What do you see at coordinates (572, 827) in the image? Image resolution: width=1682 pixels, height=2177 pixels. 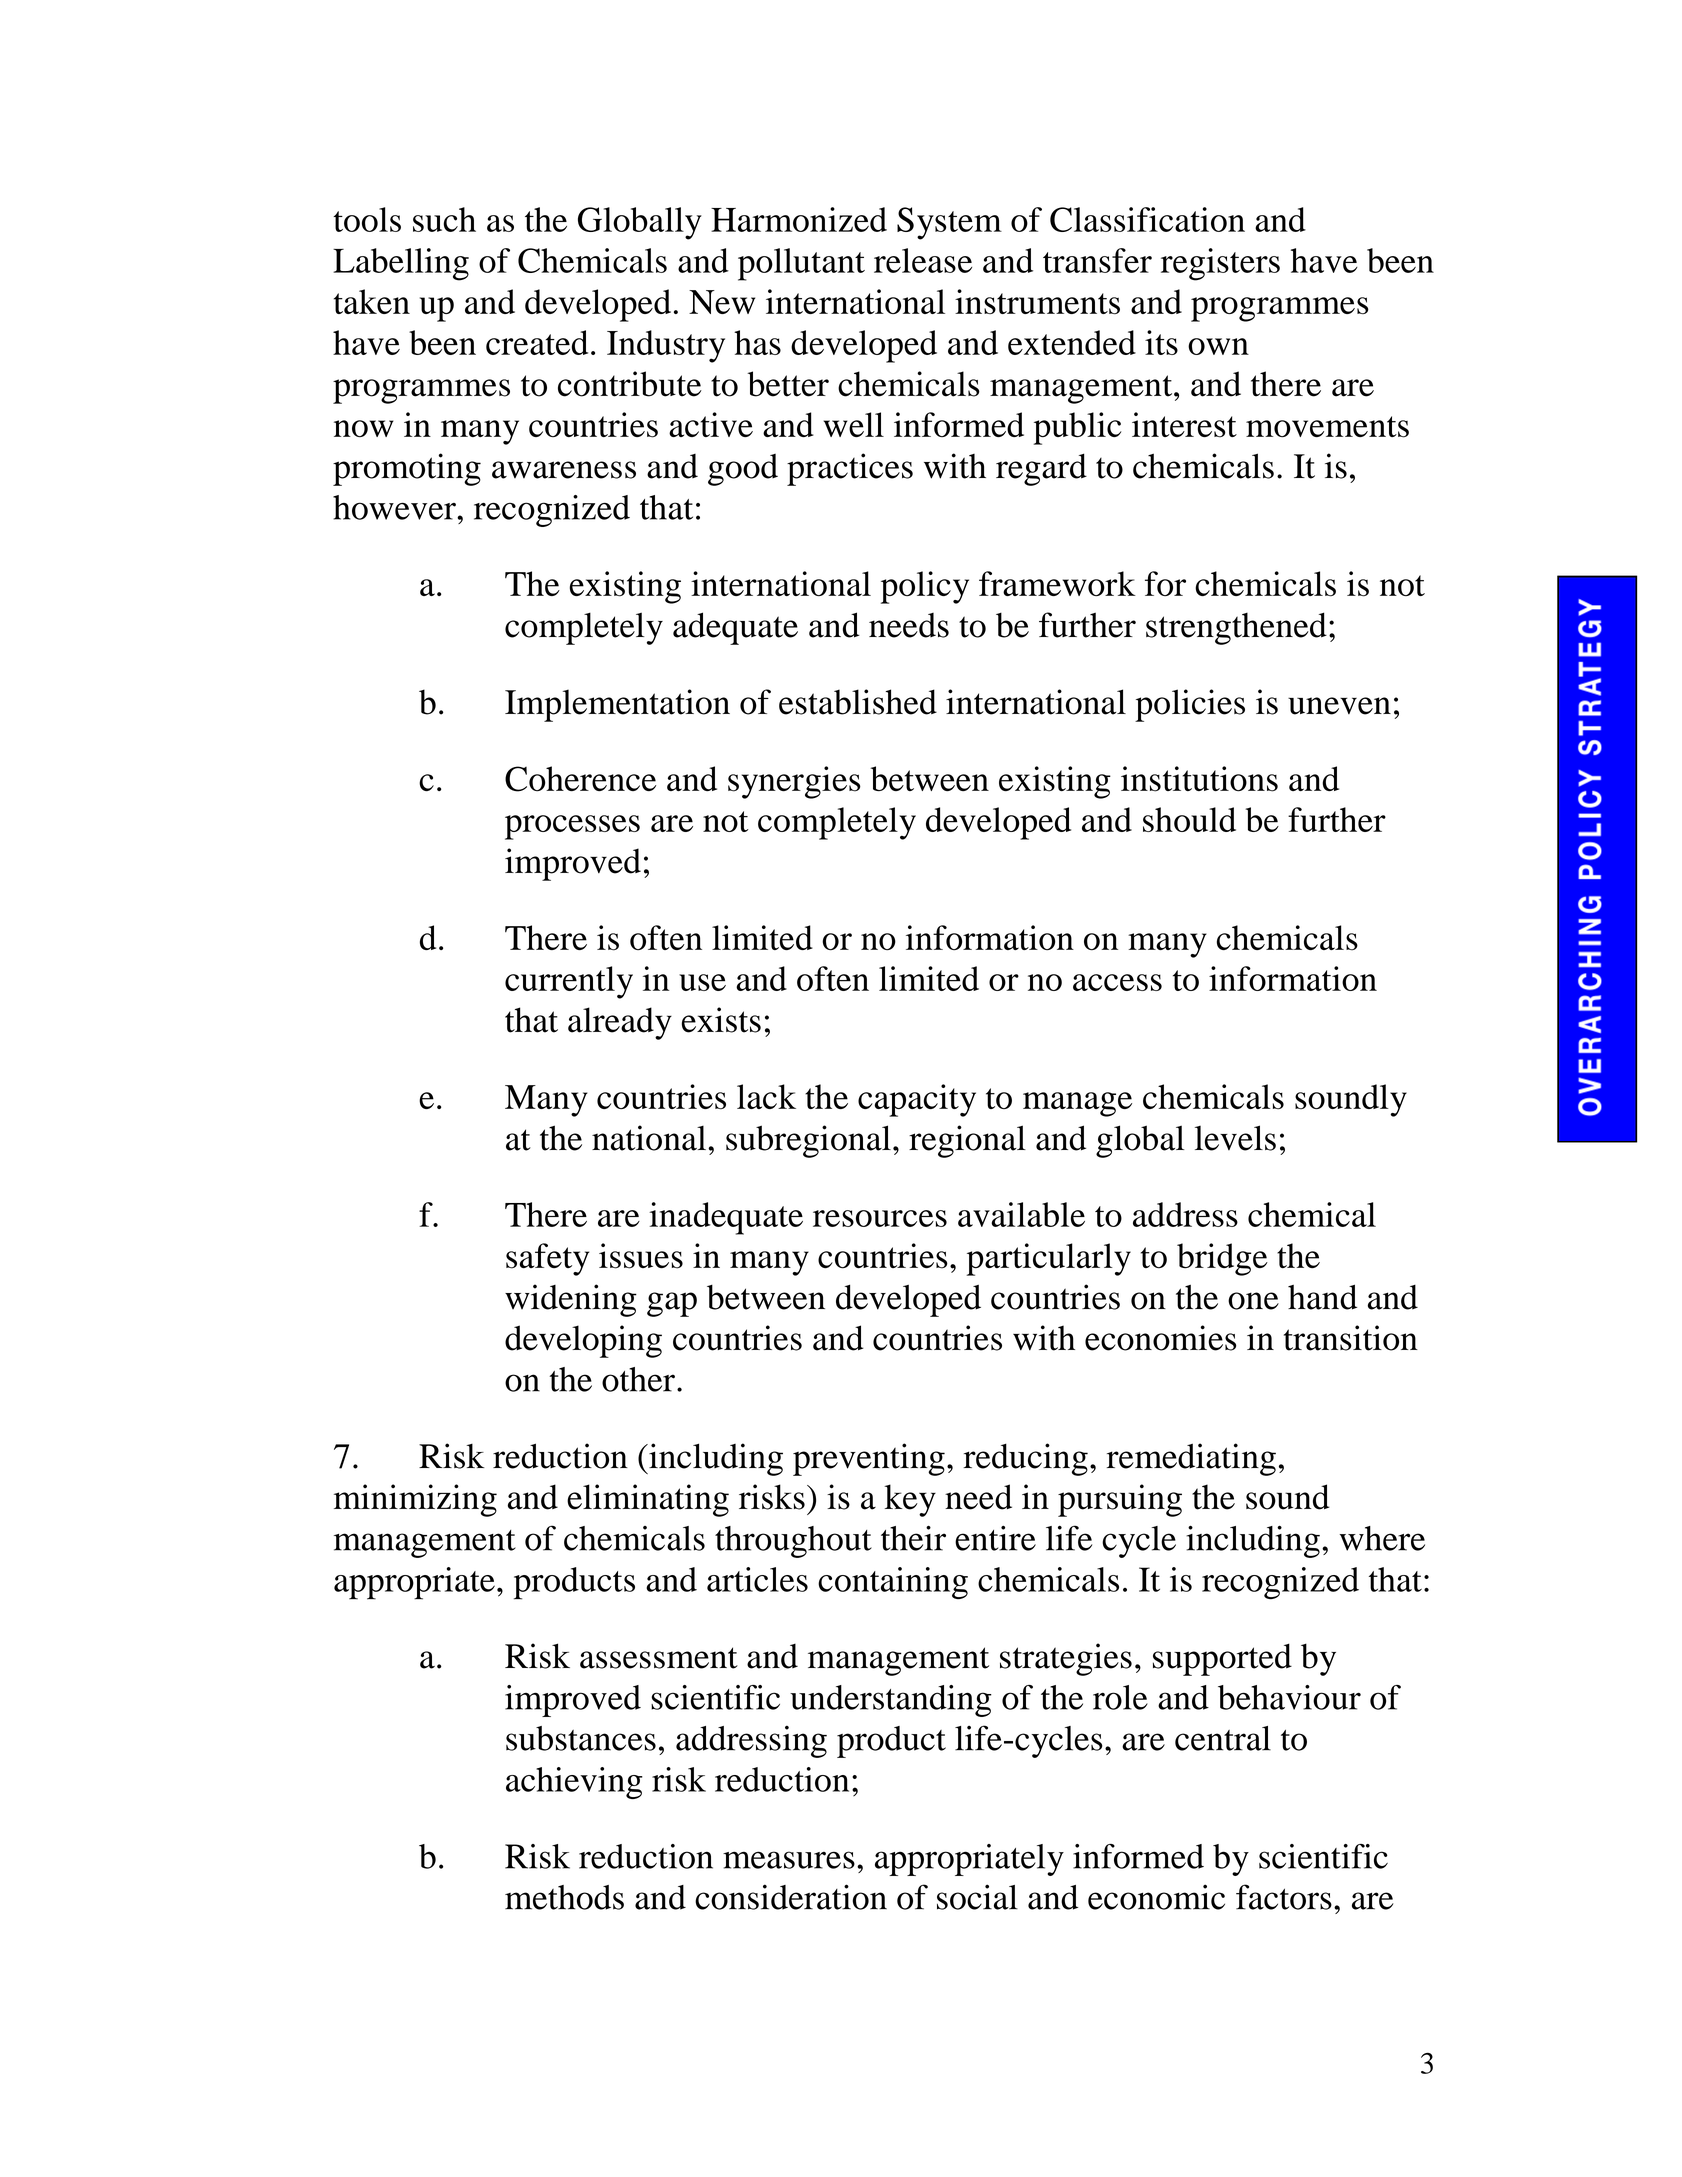 I see `processes` at bounding box center [572, 827].
